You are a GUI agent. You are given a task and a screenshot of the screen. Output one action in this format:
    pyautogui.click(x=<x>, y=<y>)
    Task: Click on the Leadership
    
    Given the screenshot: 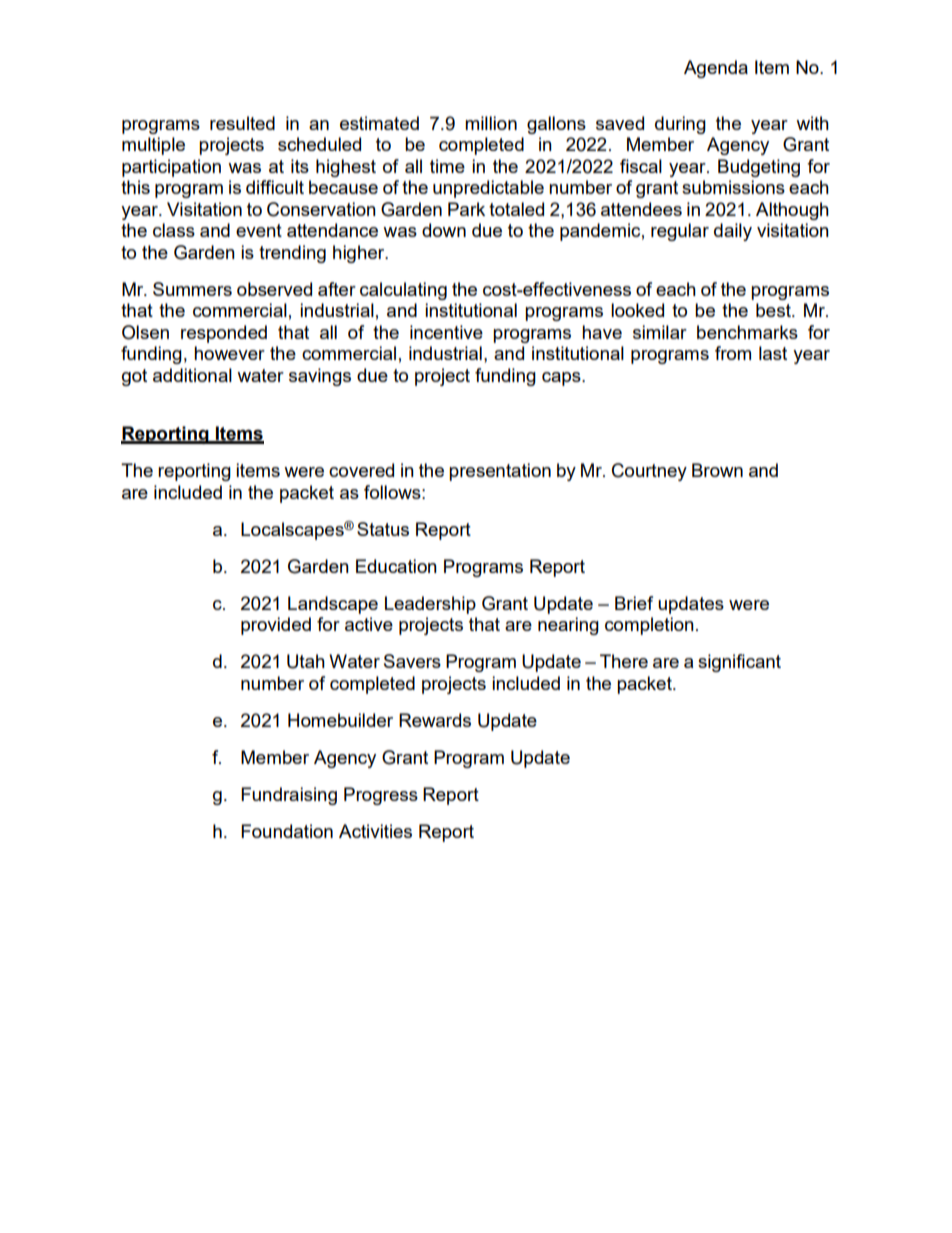 What is the action you would take?
    pyautogui.click(x=430, y=605)
